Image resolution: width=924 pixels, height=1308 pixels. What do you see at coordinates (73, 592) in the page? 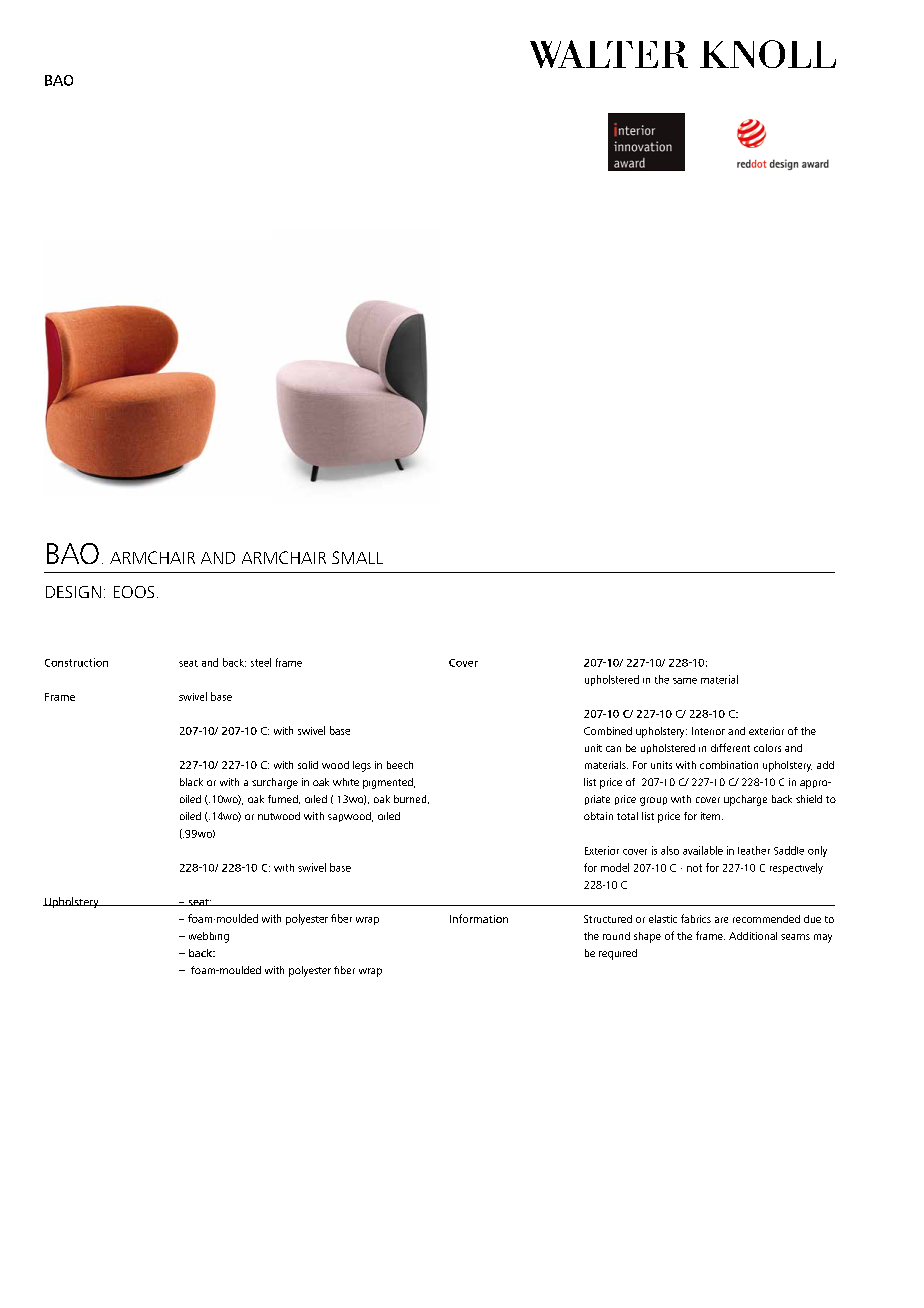
I see `DESIGN` at bounding box center [73, 592].
